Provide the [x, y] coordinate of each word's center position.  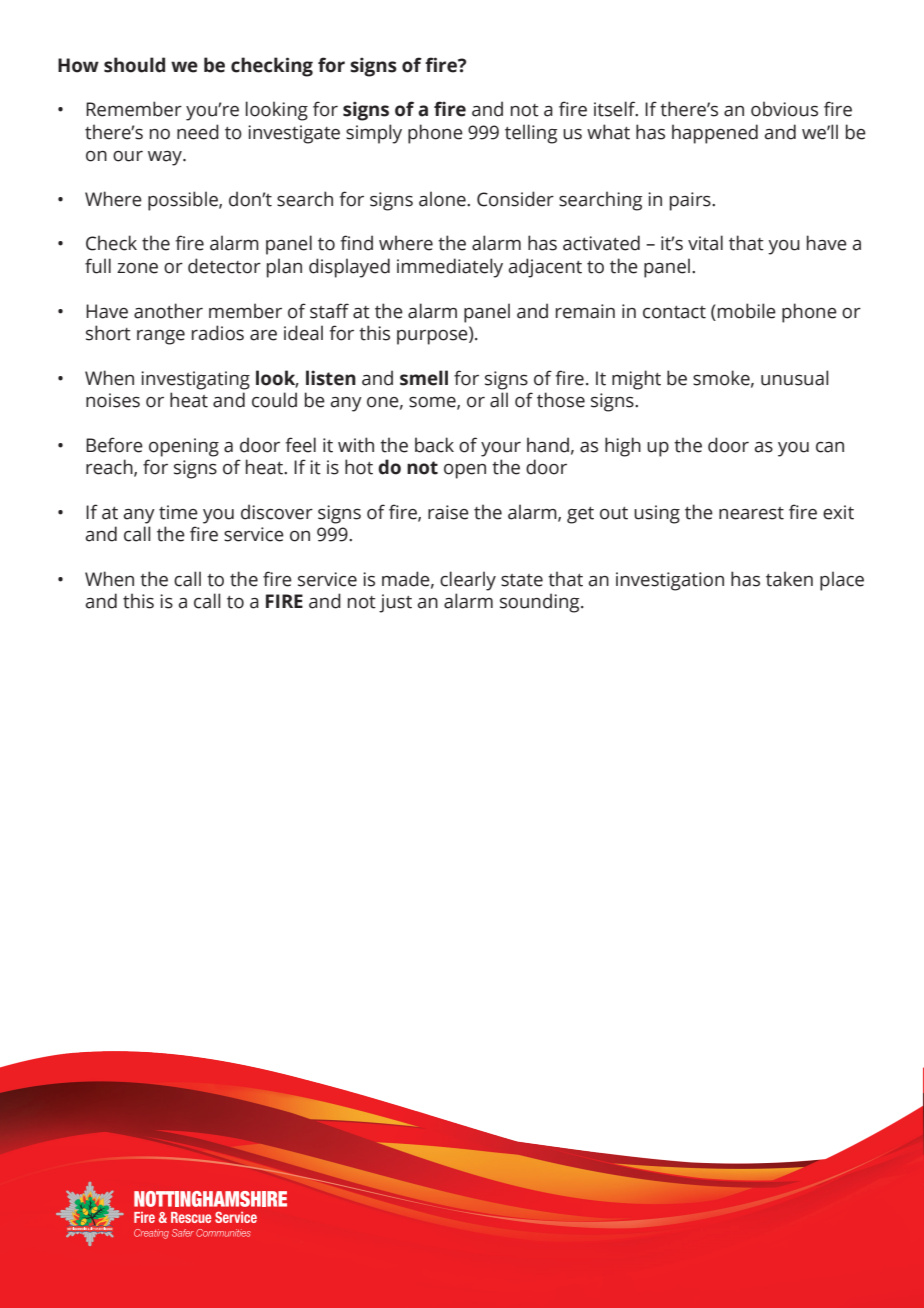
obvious [784, 109]
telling [531, 134]
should [134, 65]
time [178, 512]
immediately [450, 268]
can [830, 447]
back [434, 445]
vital [705, 243]
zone [137, 268]
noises [113, 400]
